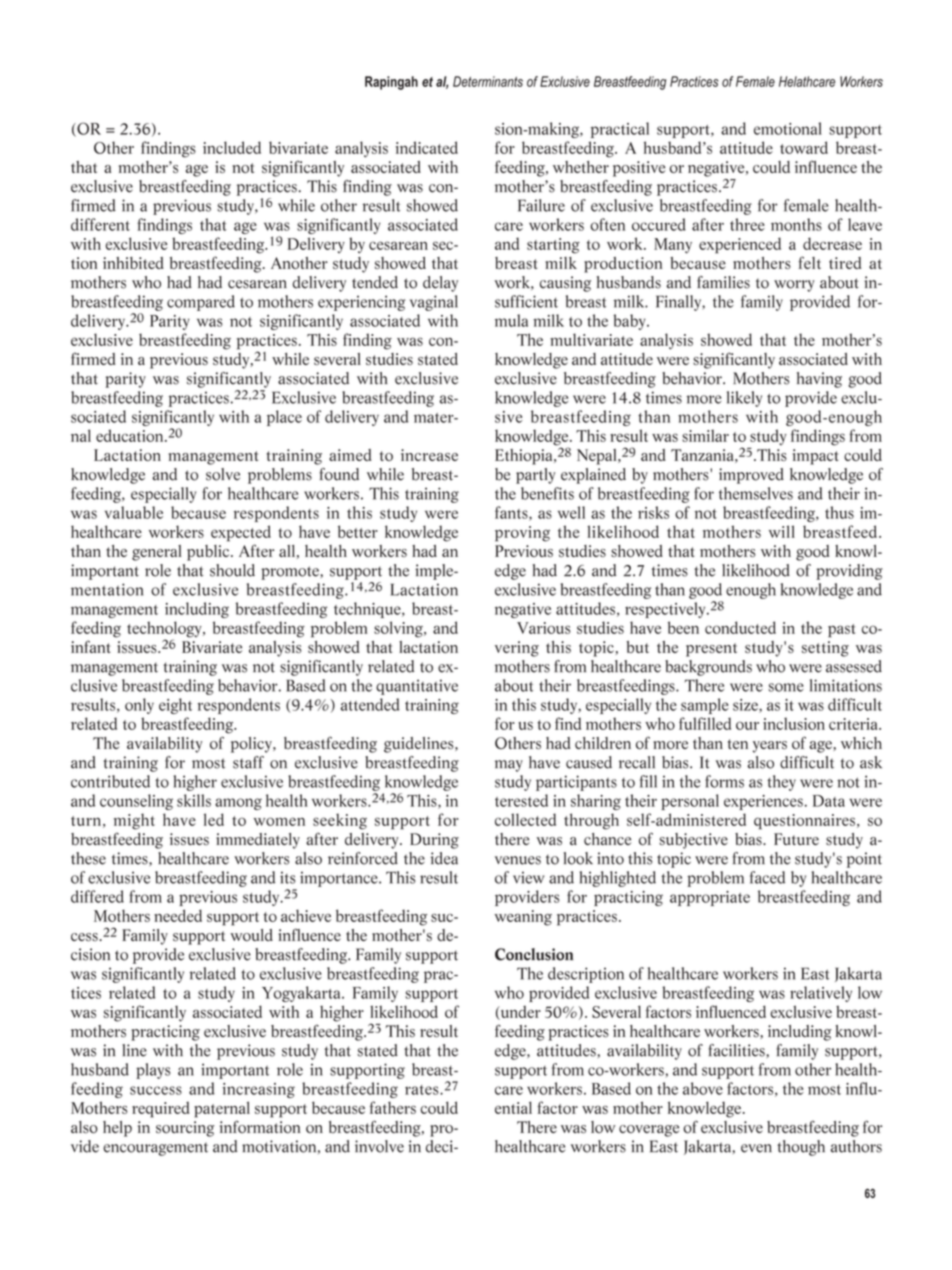 The height and width of the document is (1270, 952). What do you see at coordinates (804, 147) in the document?
I see `toward` at bounding box center [804, 147].
